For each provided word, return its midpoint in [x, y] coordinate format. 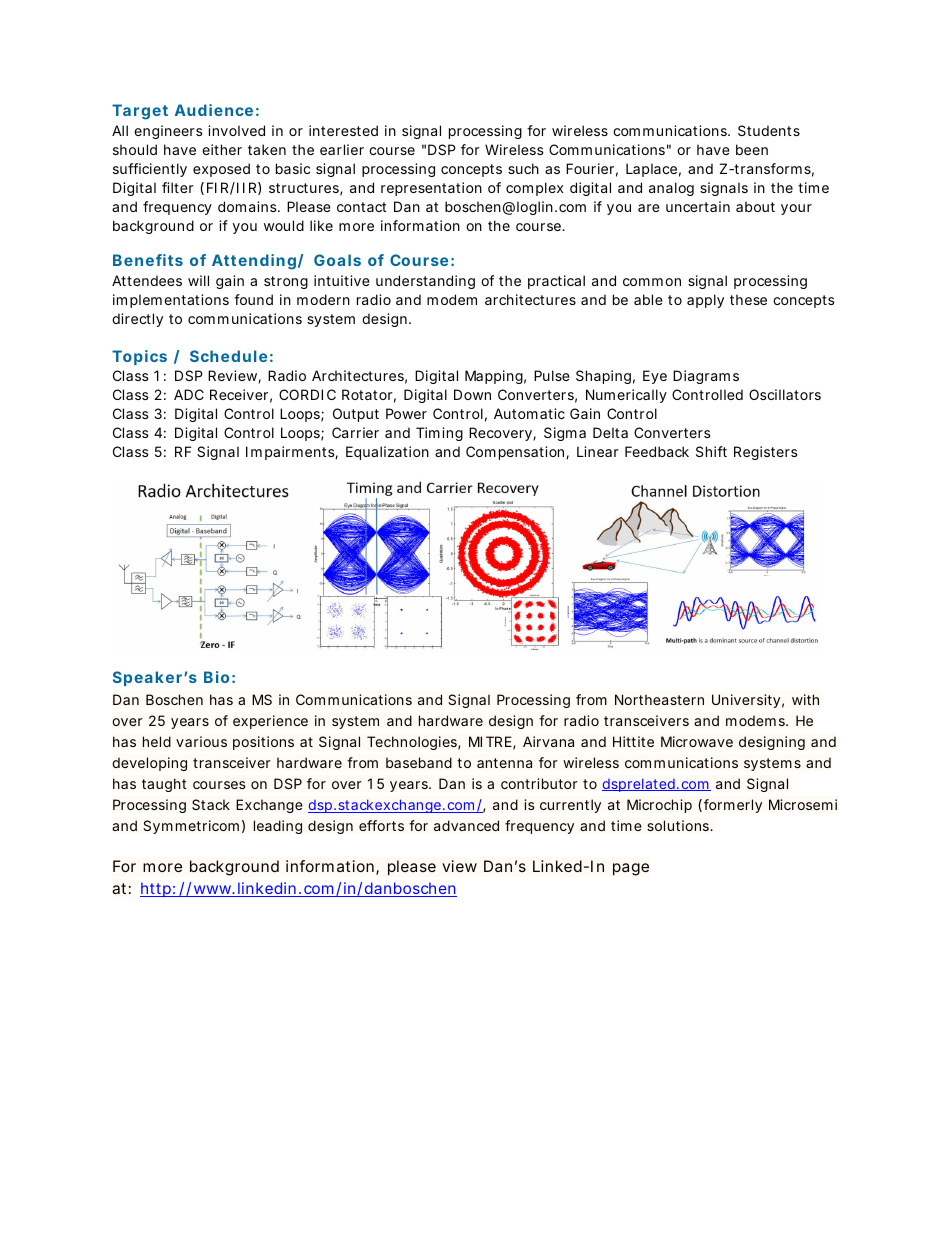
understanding [425, 282]
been [752, 149]
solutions [679, 825]
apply [705, 301]
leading [278, 827]
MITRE [490, 741]
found [253, 299]
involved [236, 130]
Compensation [516, 453]
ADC [189, 394]
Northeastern [659, 699]
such [523, 168]
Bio [216, 677]
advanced [466, 825]
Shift [711, 451]
